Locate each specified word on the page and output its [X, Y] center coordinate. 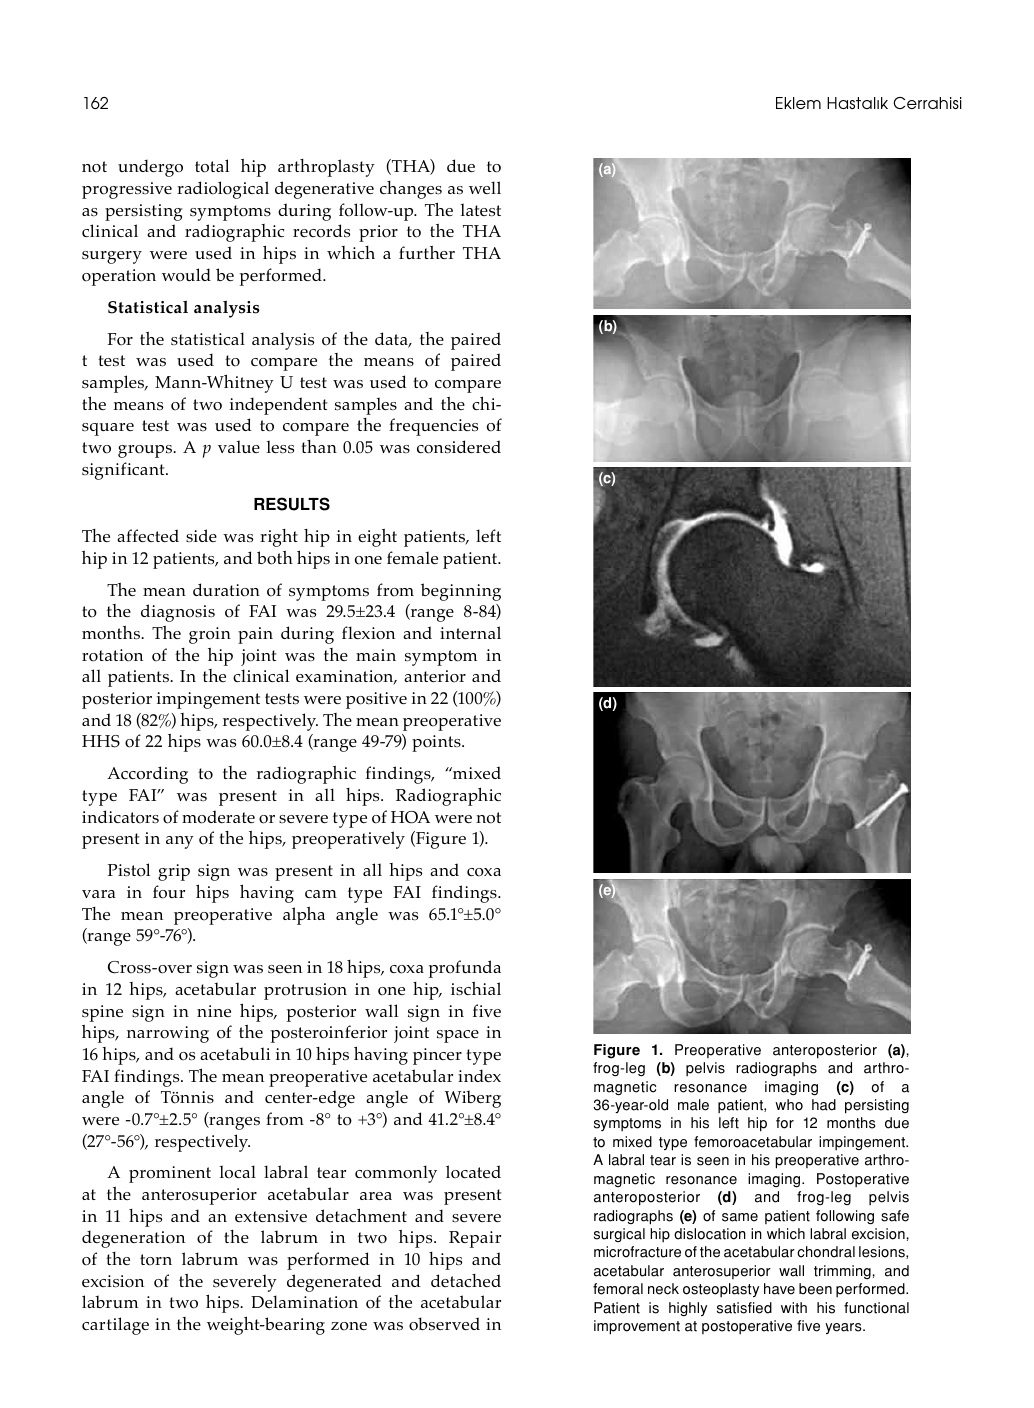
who [789, 1105]
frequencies [433, 427]
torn [156, 1260]
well [485, 187]
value [239, 446]
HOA [410, 817]
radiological [223, 190]
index [479, 1075]
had [824, 1105]
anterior [435, 676]
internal [470, 632]
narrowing [168, 1034]
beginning [461, 592]
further [427, 252]
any [180, 842]
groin [210, 635]
